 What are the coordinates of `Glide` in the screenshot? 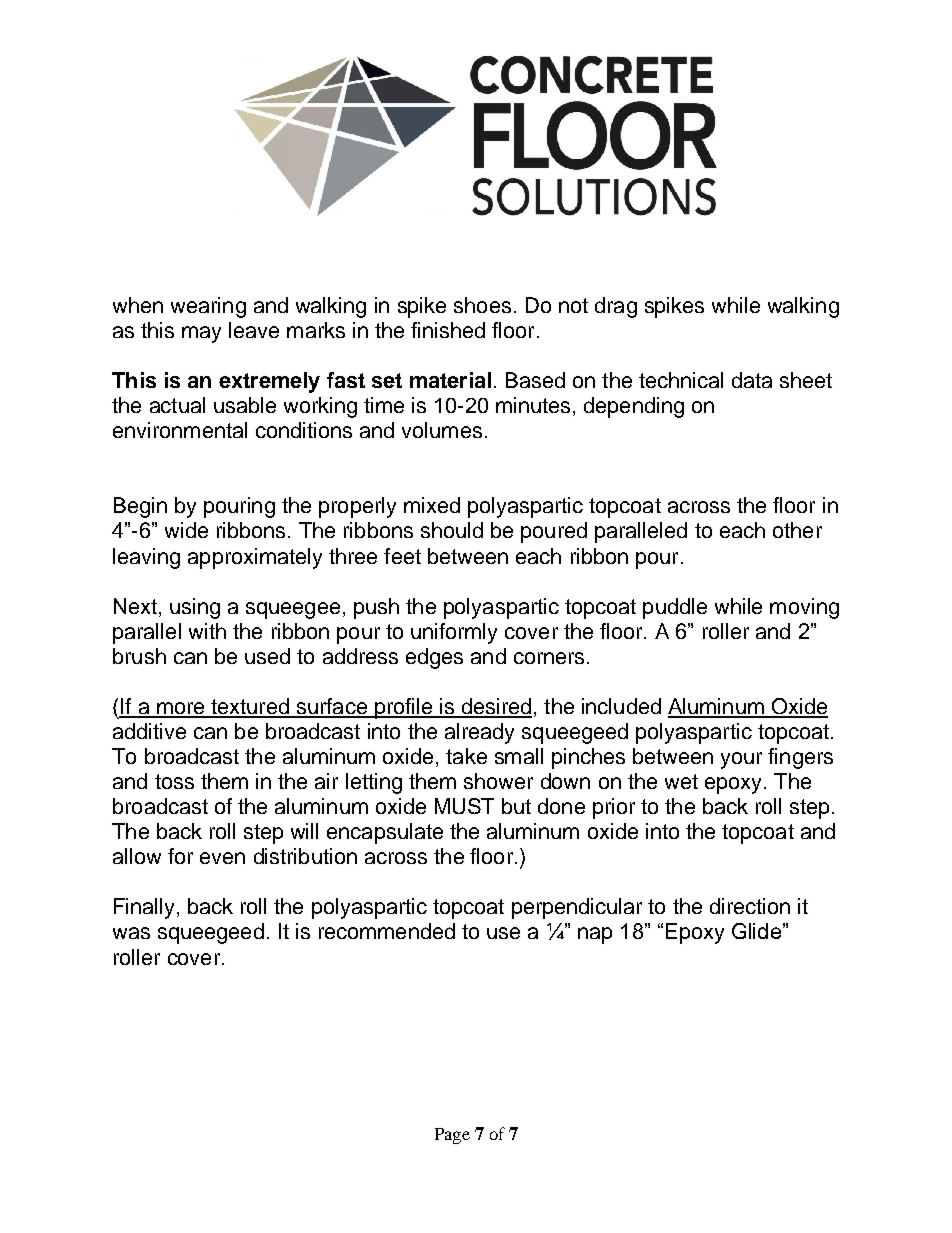 It's located at (756, 931).
